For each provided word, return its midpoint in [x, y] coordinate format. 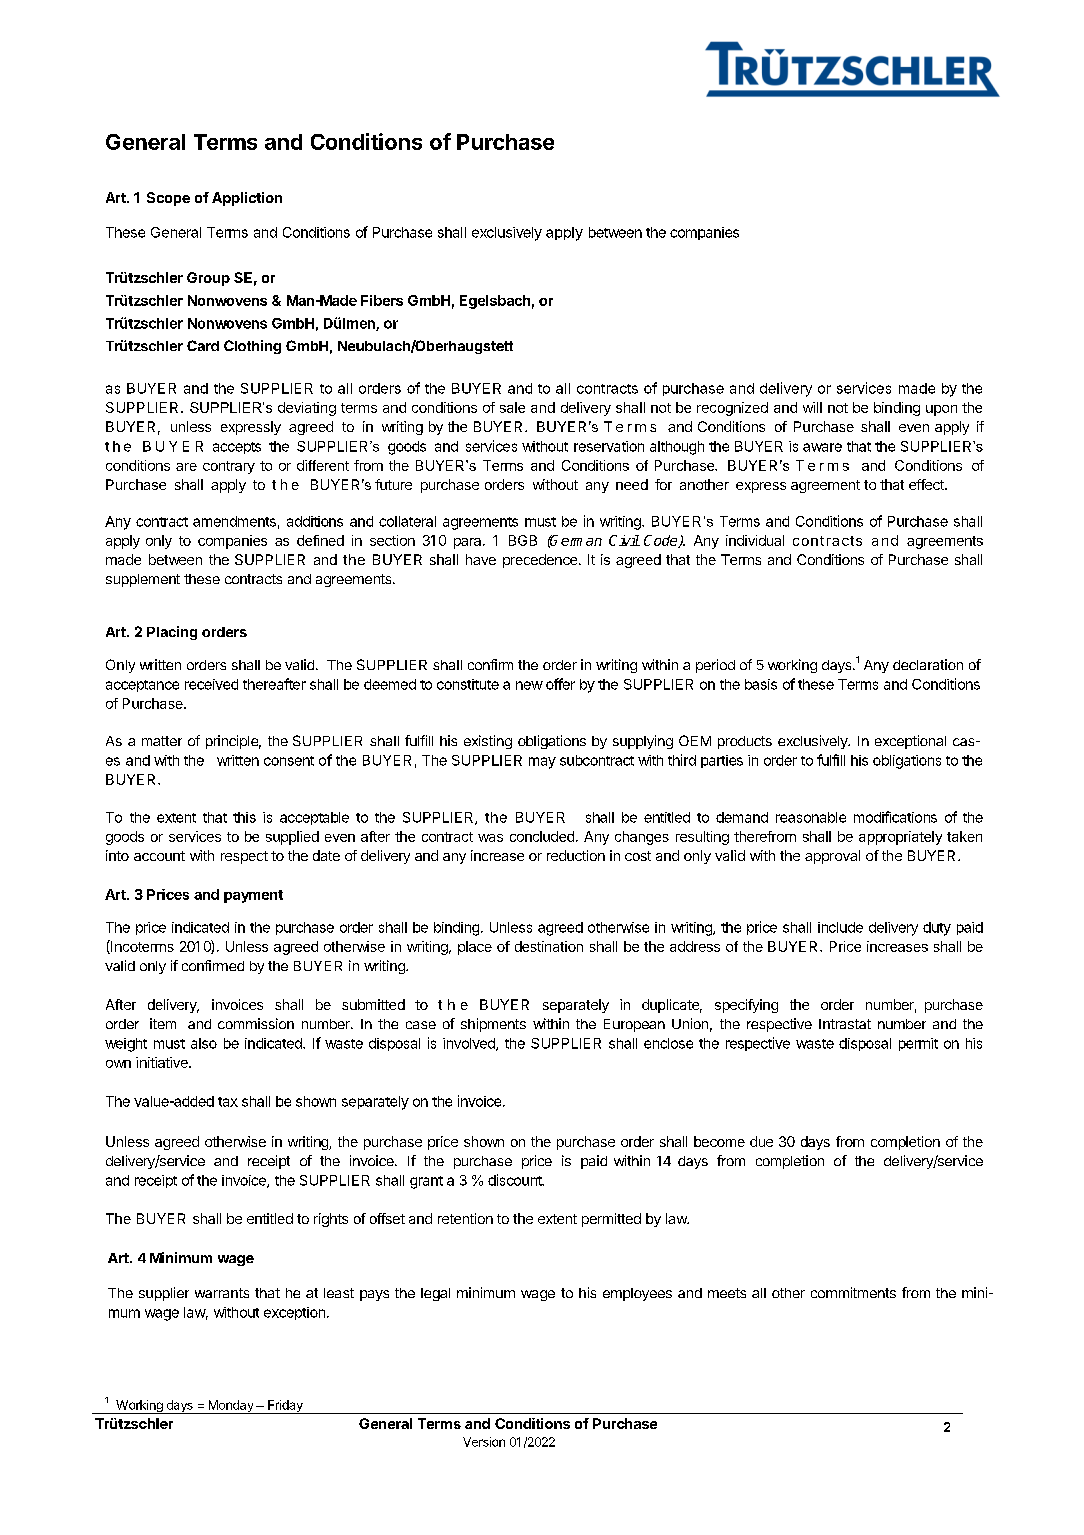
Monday [231, 1407]
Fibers [382, 300]
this [244, 817]
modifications [895, 817]
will [812, 407]
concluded [542, 836]
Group [208, 279]
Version [484, 1442]
